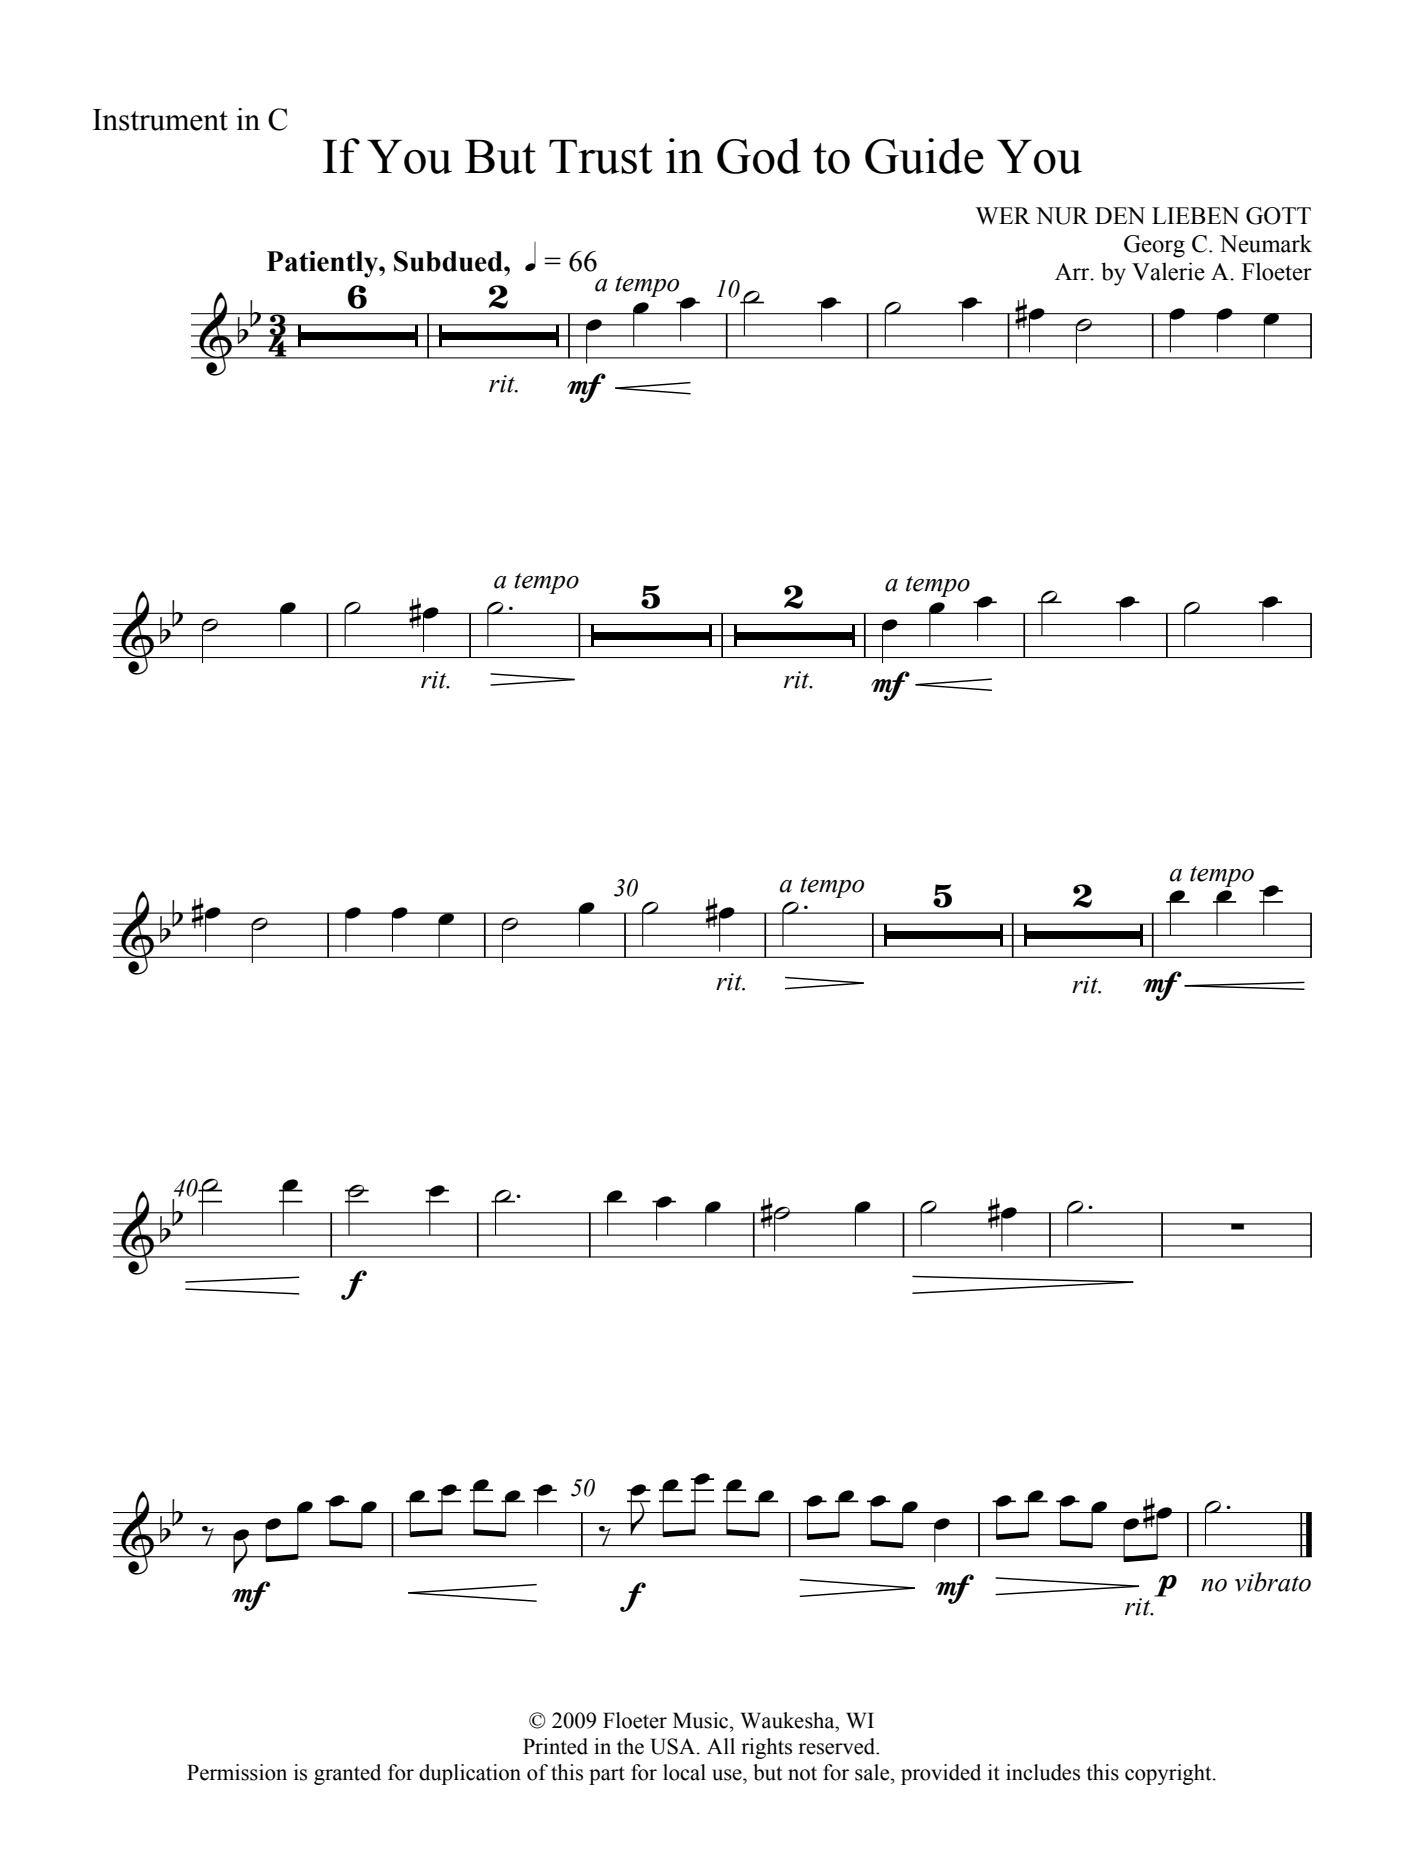 This screenshot has width=1404, height=1872. Describe the element at coordinates (1043, 1772) in the screenshot. I see `includes` at that location.
